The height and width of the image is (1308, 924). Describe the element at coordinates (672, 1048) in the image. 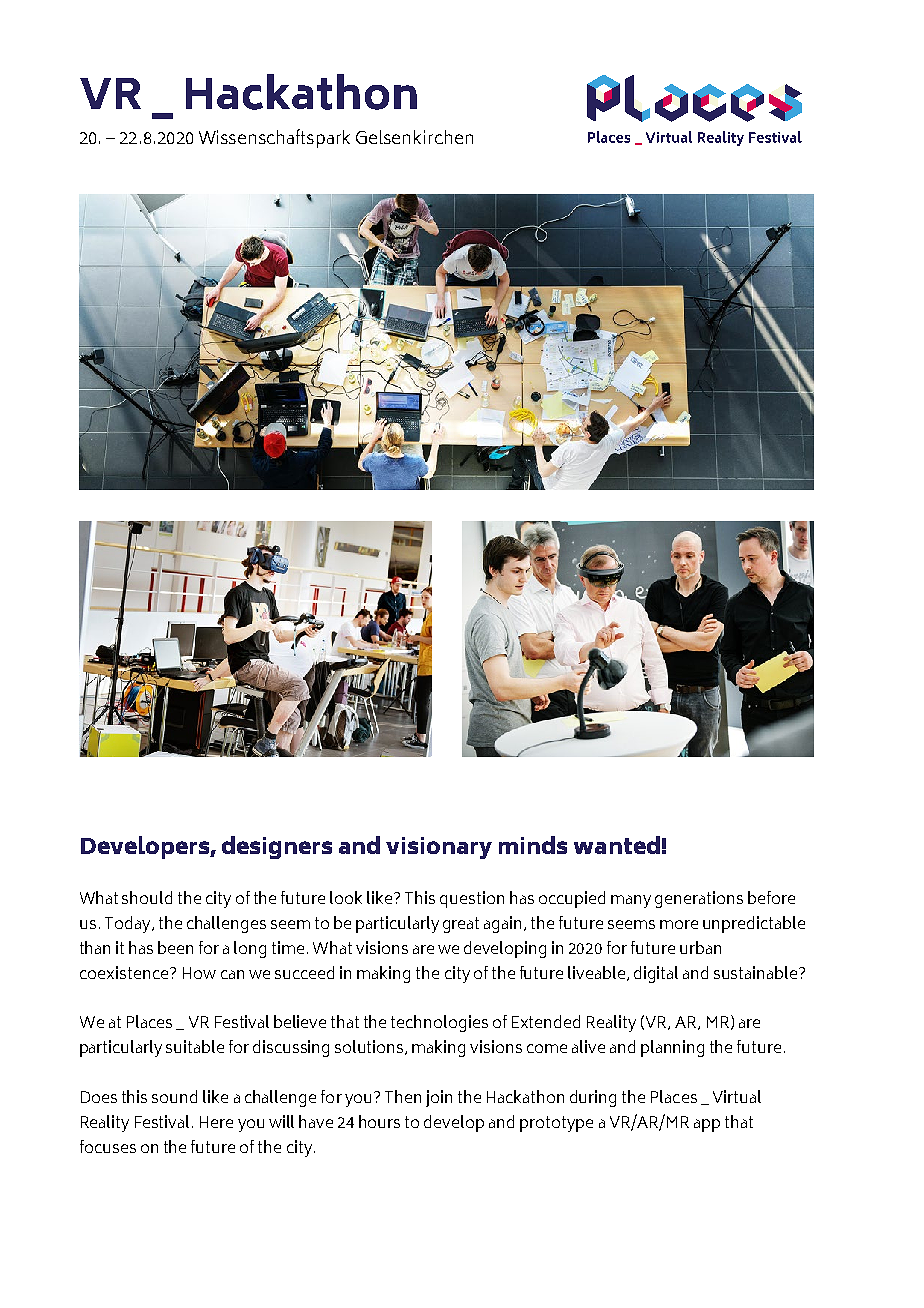

I see `planning` at that location.
